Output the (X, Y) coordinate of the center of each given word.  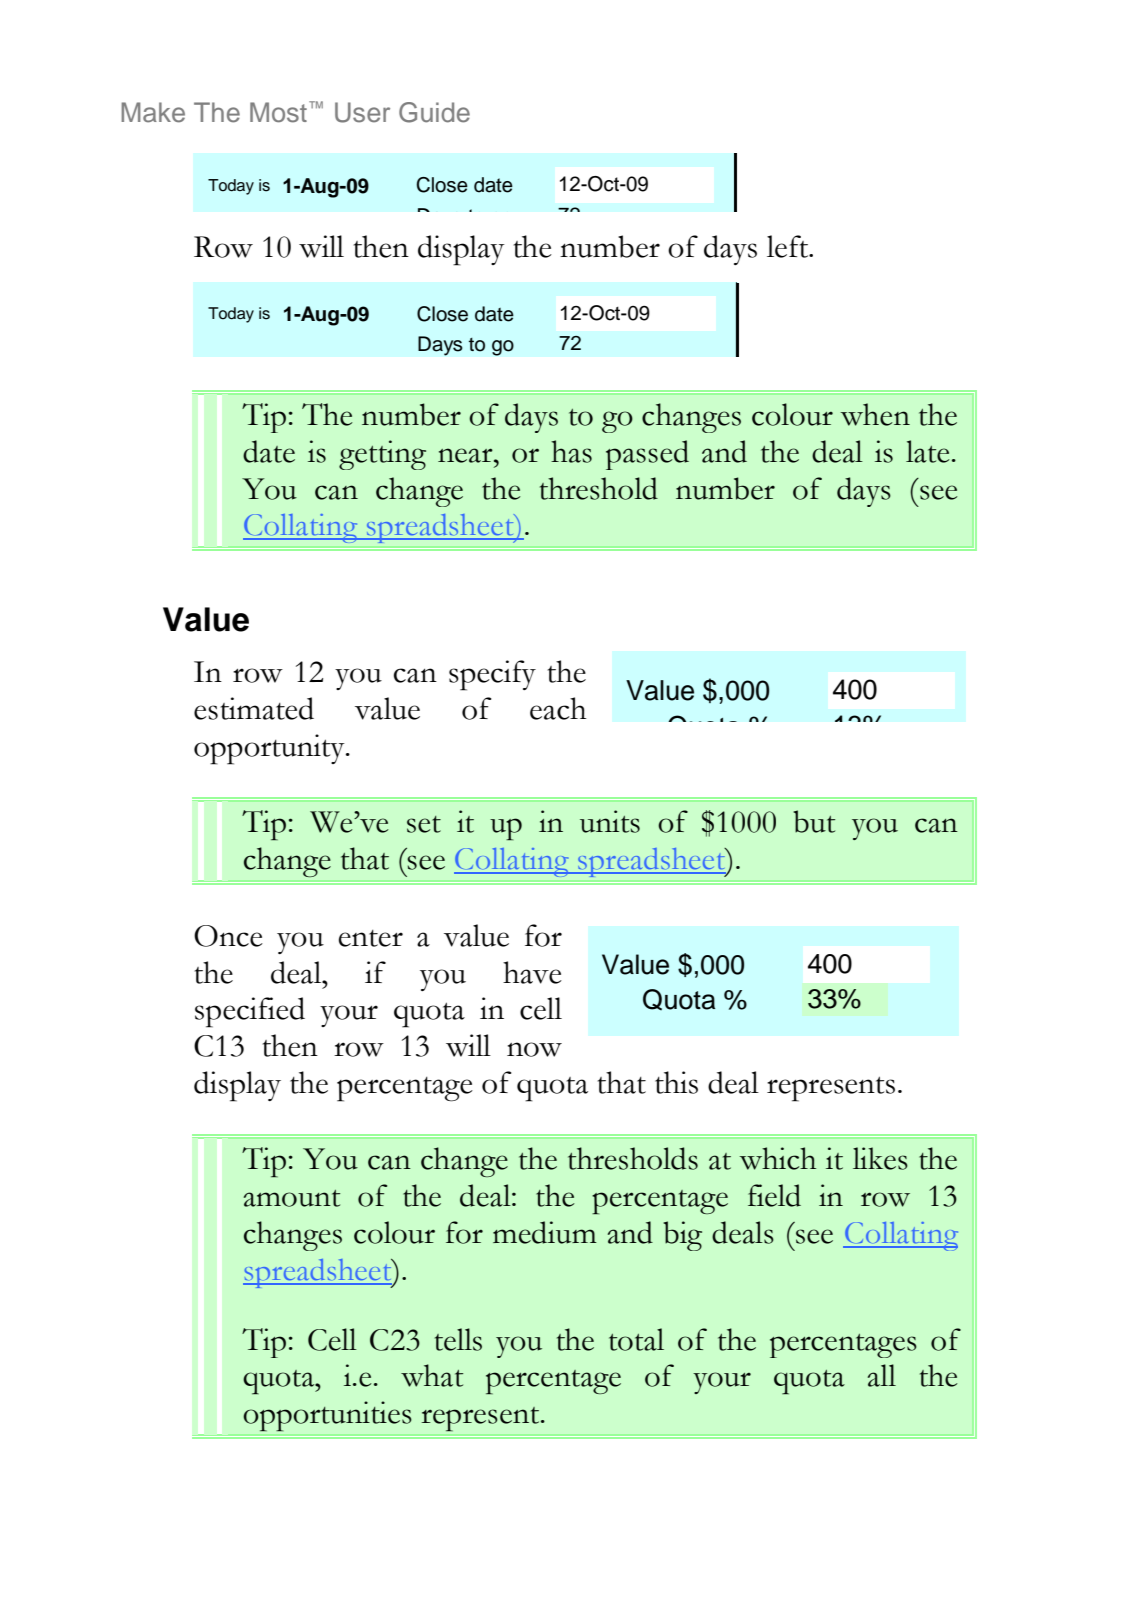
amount (292, 1198)
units (610, 821)
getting (382, 455)
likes (880, 1158)
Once (228, 936)
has (571, 451)
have (532, 972)
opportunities (327, 1416)
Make (153, 112)
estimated (254, 708)
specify (492, 675)
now (534, 1049)
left (789, 246)
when (875, 414)
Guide (434, 112)
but (814, 821)
